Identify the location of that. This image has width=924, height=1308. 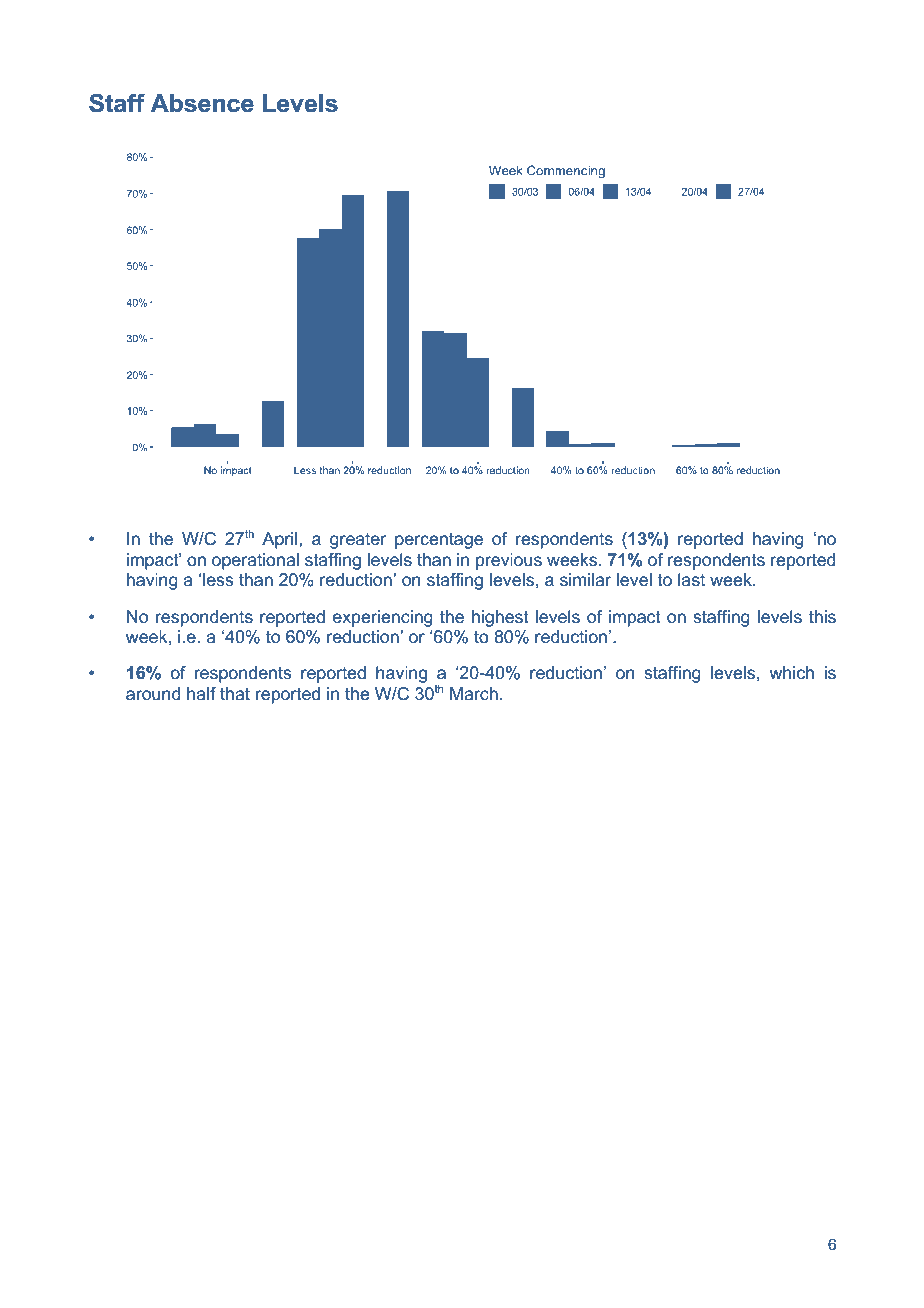
(235, 693).
